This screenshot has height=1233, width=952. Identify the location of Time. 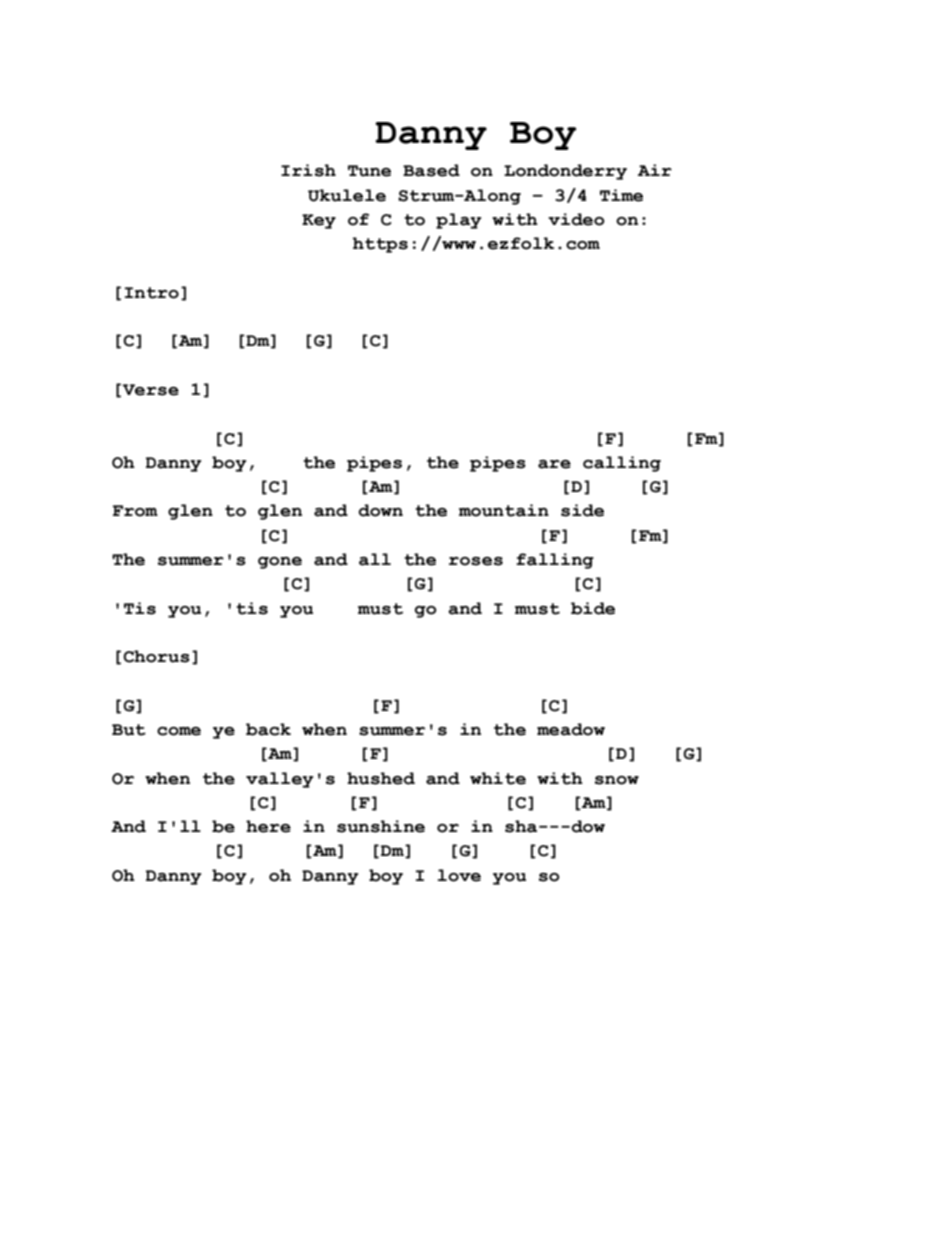
(621, 195).
